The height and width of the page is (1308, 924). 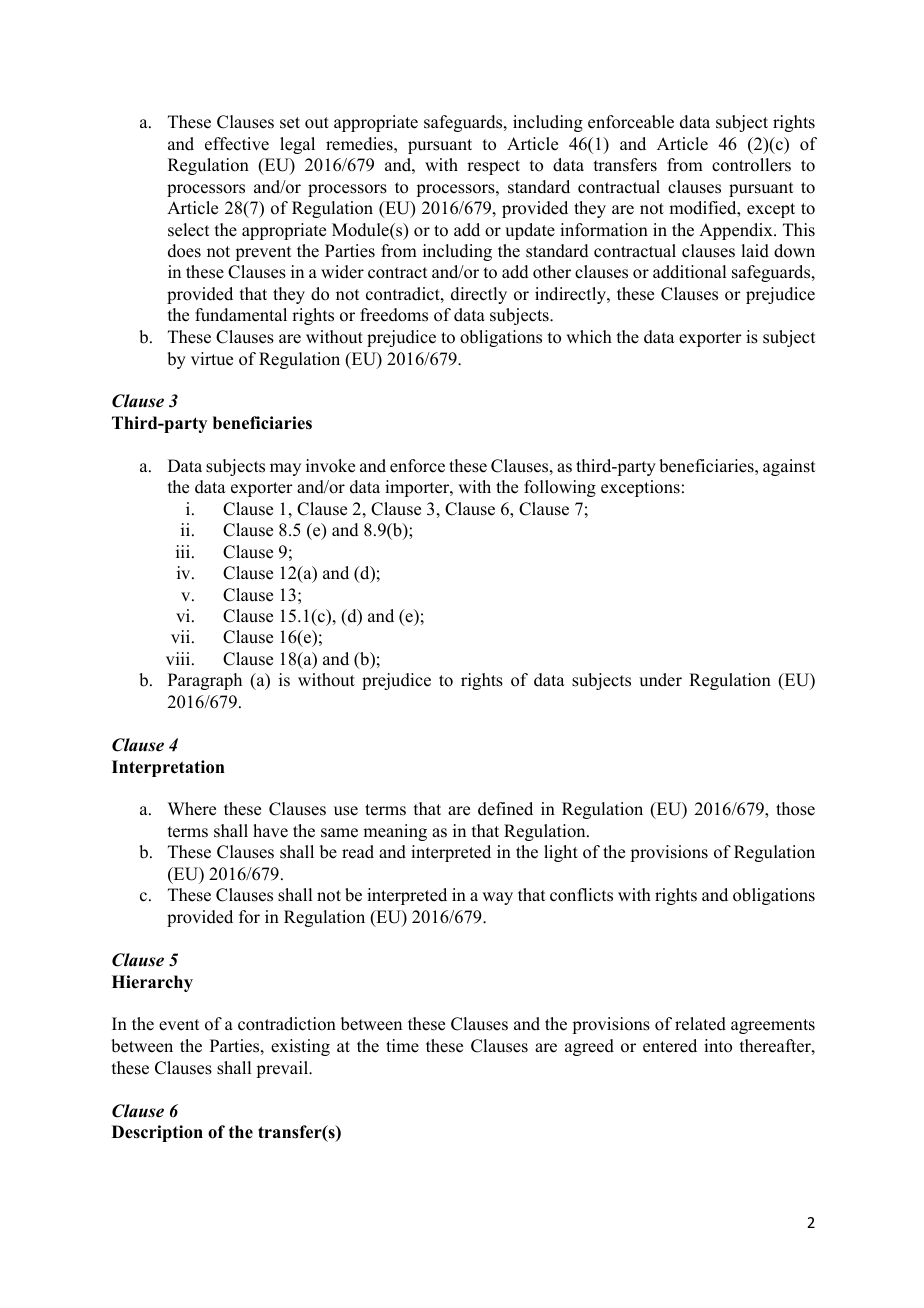 What do you see at coordinates (237, 144) in the page?
I see `effective` at bounding box center [237, 144].
